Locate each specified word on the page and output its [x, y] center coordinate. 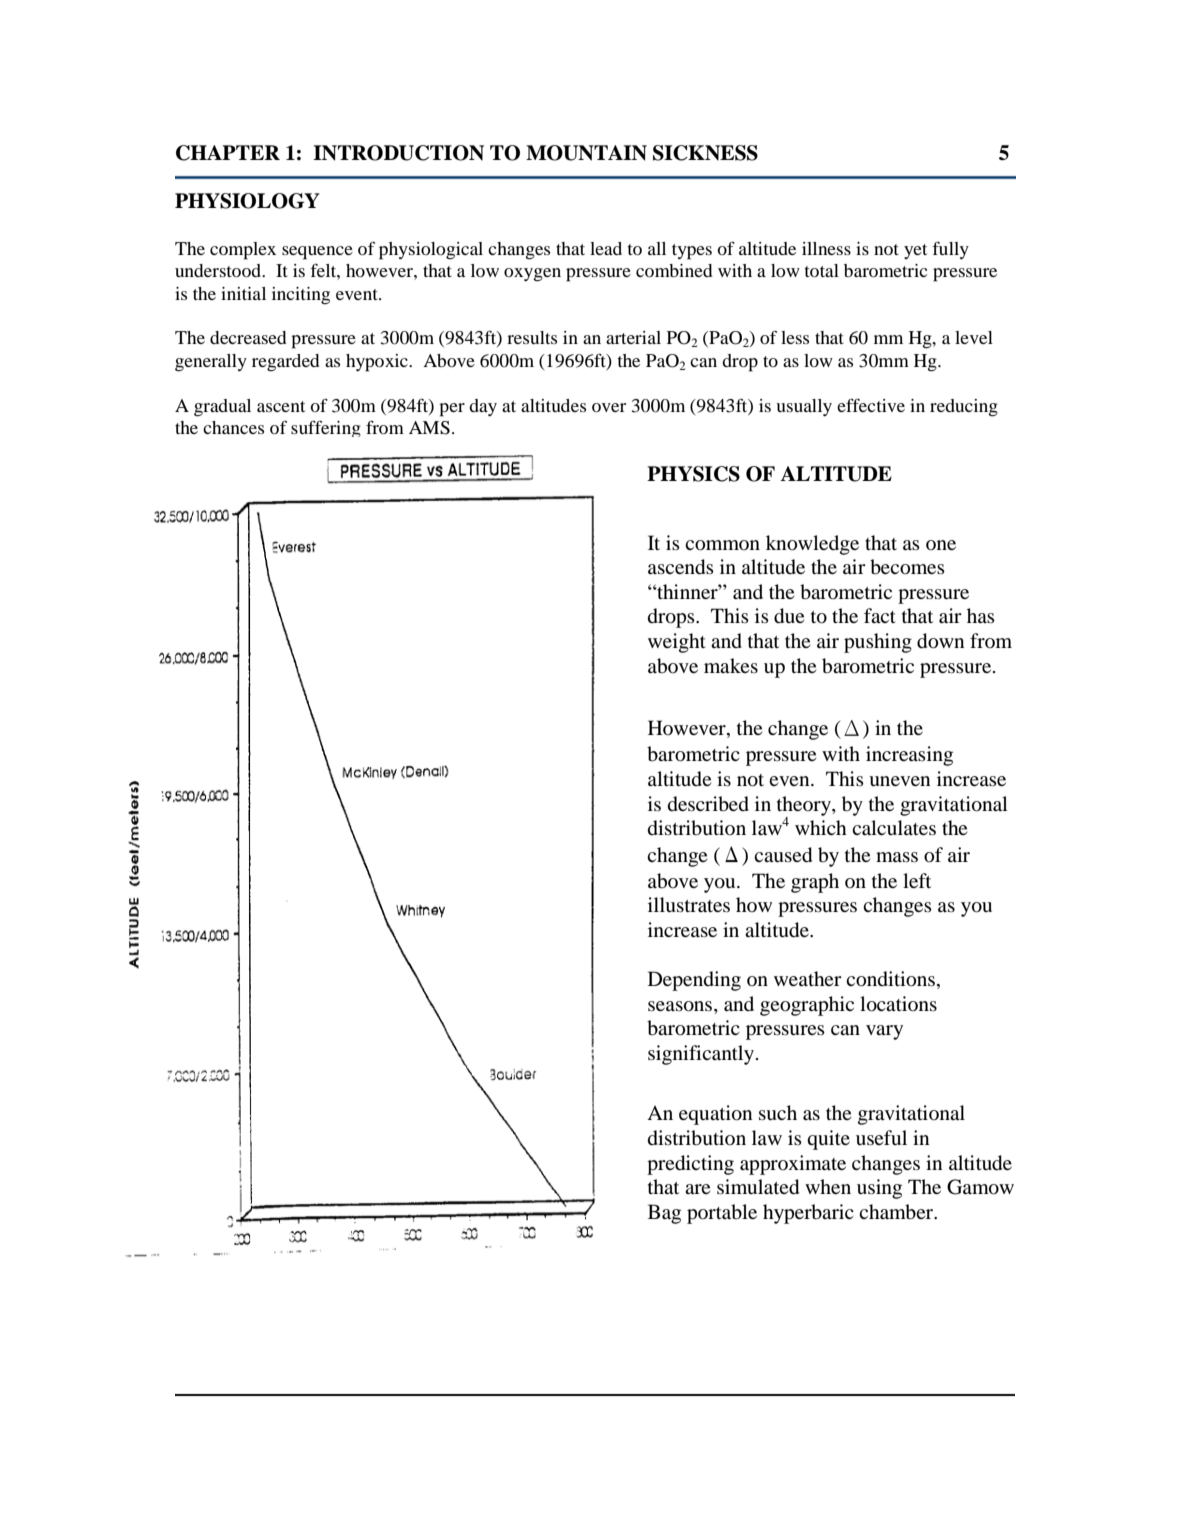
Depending [694, 981]
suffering [326, 428]
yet [915, 251]
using [879, 1189]
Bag [664, 1214]
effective [871, 405]
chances [233, 427]
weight [677, 643]
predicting [690, 1165]
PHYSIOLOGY [247, 201]
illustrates [689, 905]
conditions [890, 979]
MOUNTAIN [586, 153]
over [609, 407]
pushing [878, 643]
